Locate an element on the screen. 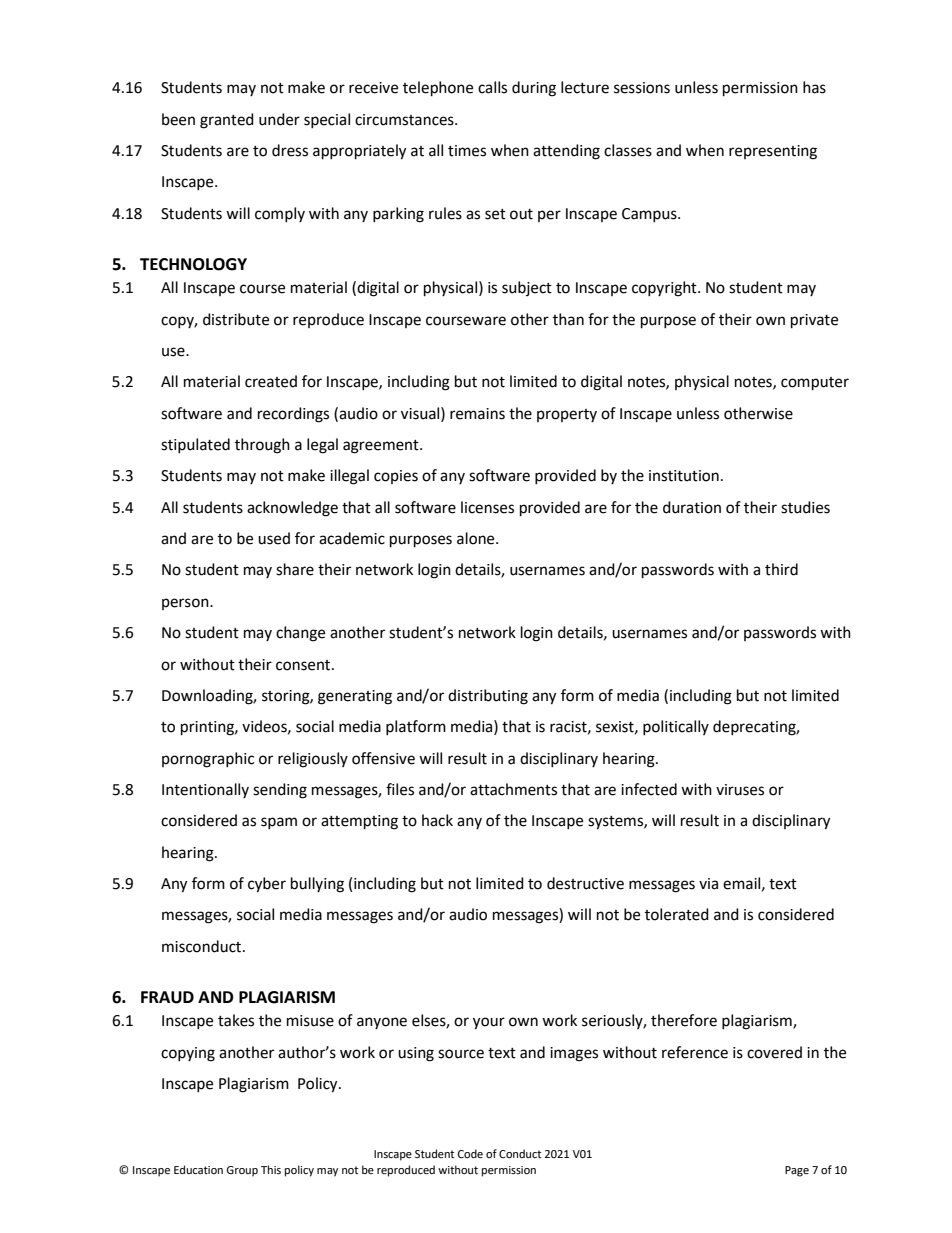  change is located at coordinates (300, 634).
